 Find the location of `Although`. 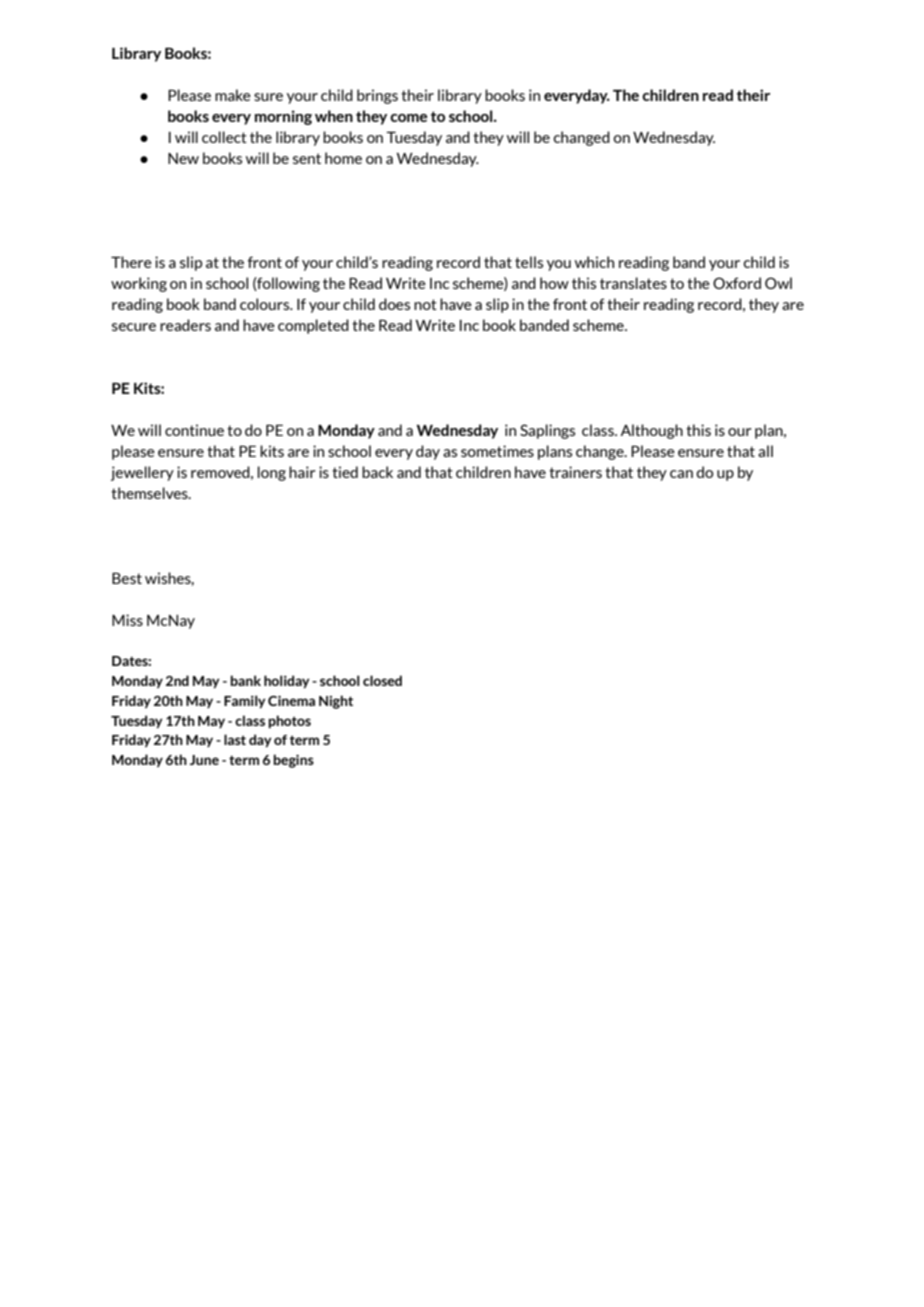

Although is located at coordinates (651, 431).
